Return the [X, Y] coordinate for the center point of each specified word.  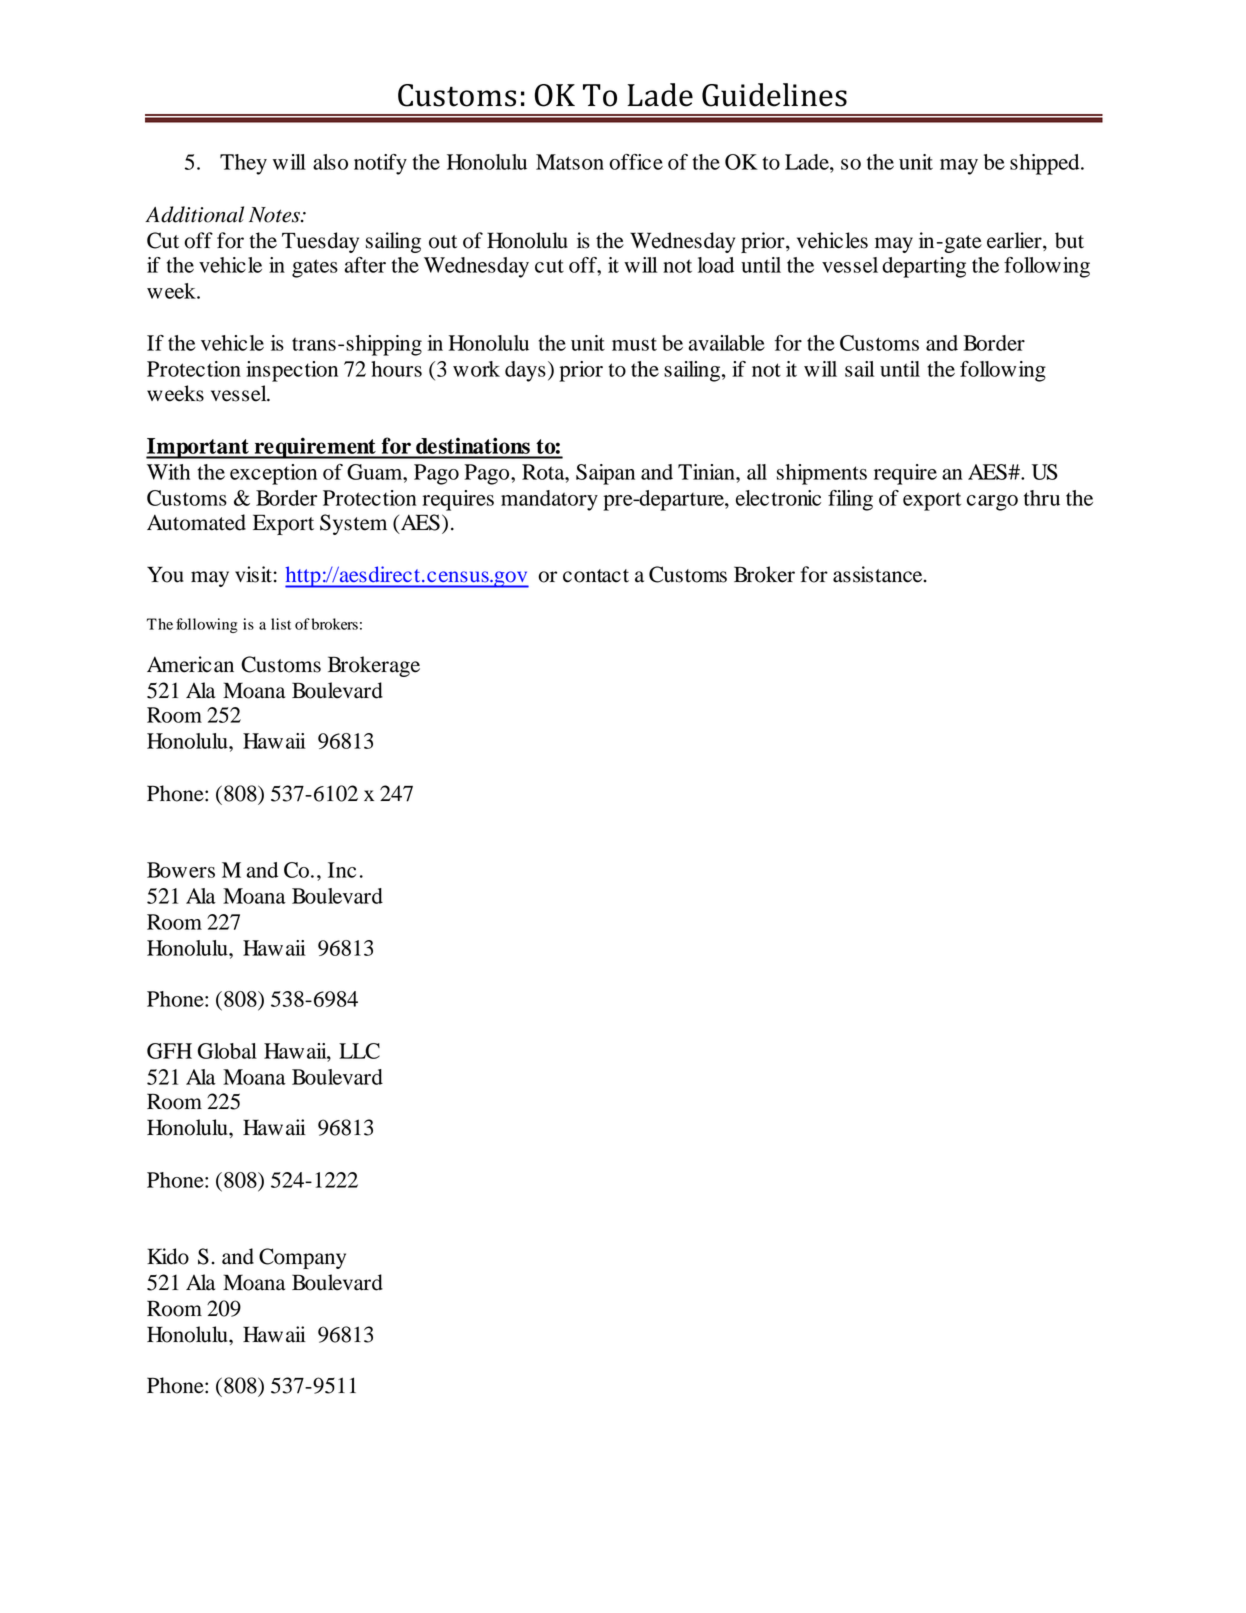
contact [596, 576]
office [636, 162]
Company [302, 1258]
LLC [359, 1051]
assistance [879, 574]
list [281, 624]
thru [1042, 498]
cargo [992, 503]
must [634, 344]
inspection [292, 371]
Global [227, 1051]
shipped [1046, 164]
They [243, 164]
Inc [342, 870]
